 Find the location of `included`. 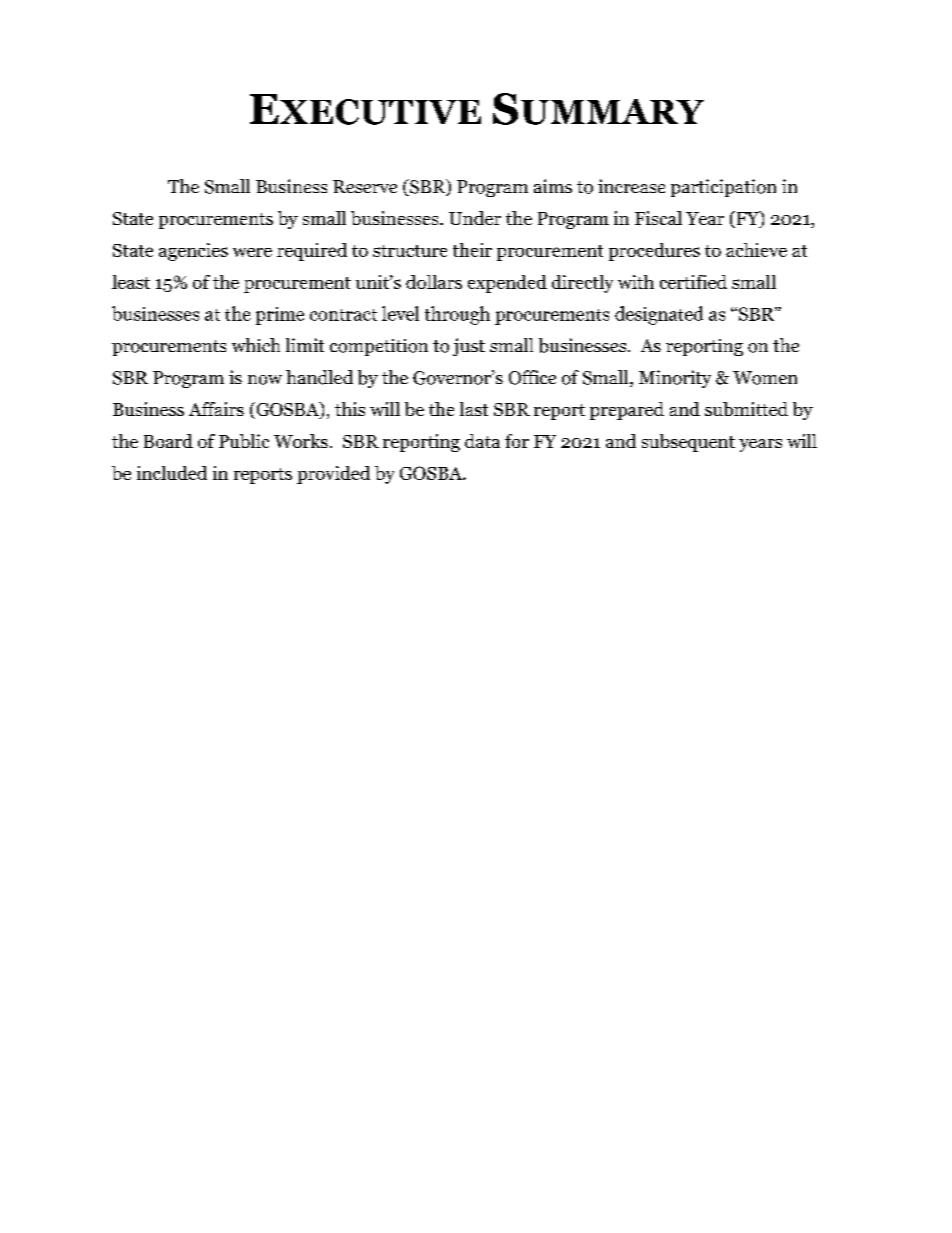

included is located at coordinates (172, 473).
